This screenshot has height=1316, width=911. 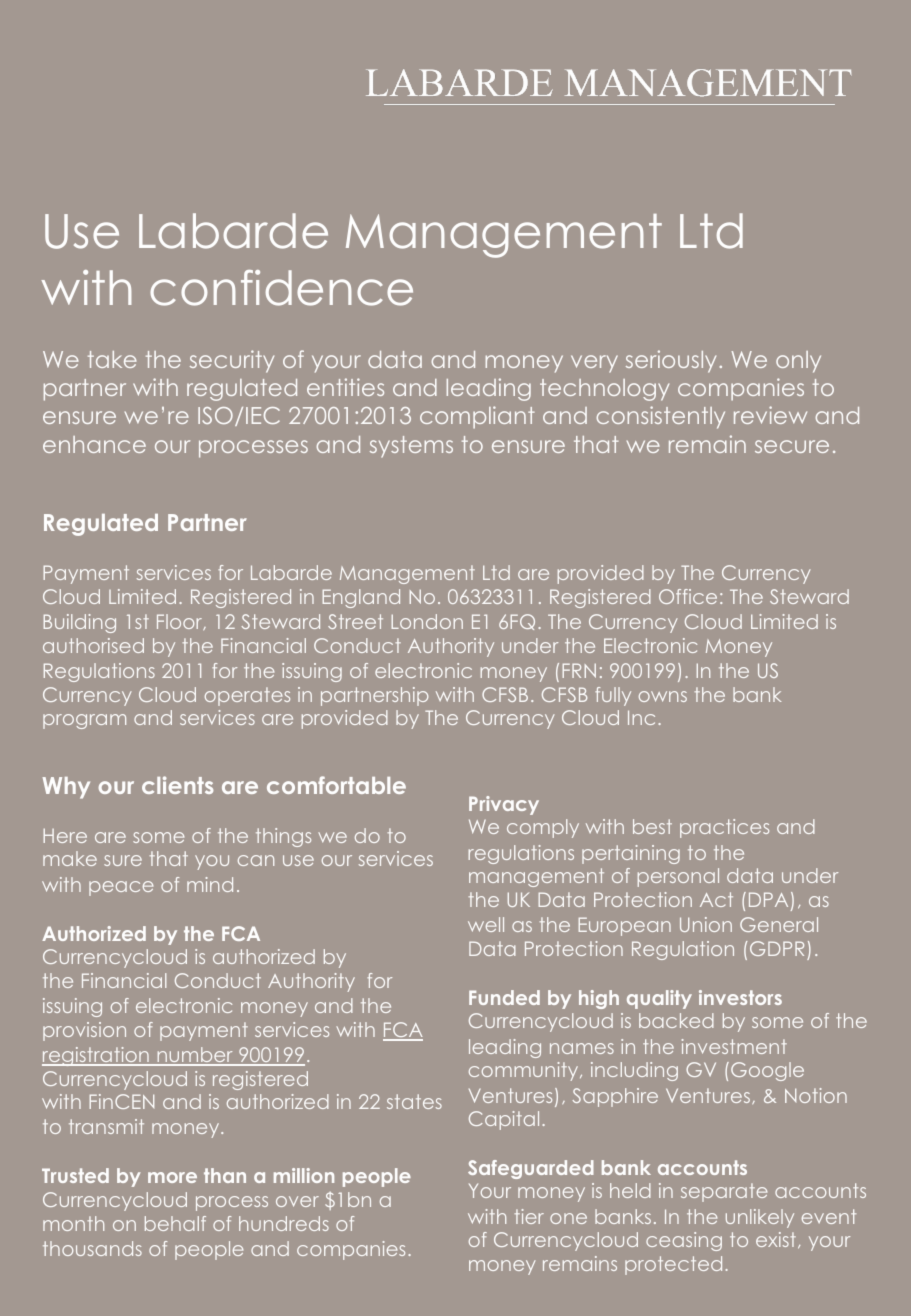 I want to click on Privacy, so click(x=504, y=805).
